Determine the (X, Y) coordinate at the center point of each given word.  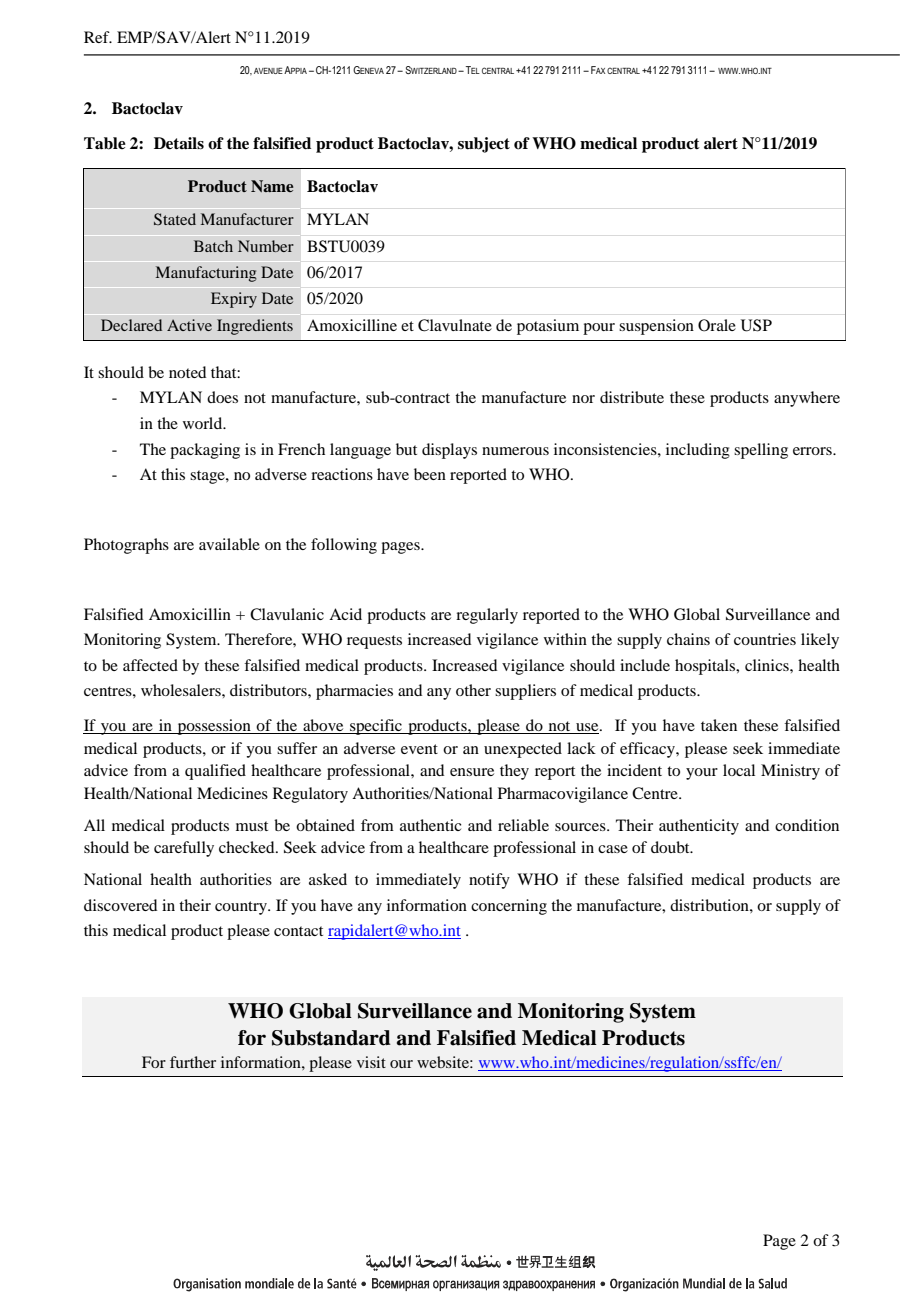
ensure (472, 772)
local (739, 770)
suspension (656, 327)
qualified (215, 772)
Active (189, 325)
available (229, 544)
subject (484, 145)
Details (179, 143)
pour (599, 329)
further (193, 1062)
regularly (487, 616)
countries (765, 639)
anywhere (807, 399)
